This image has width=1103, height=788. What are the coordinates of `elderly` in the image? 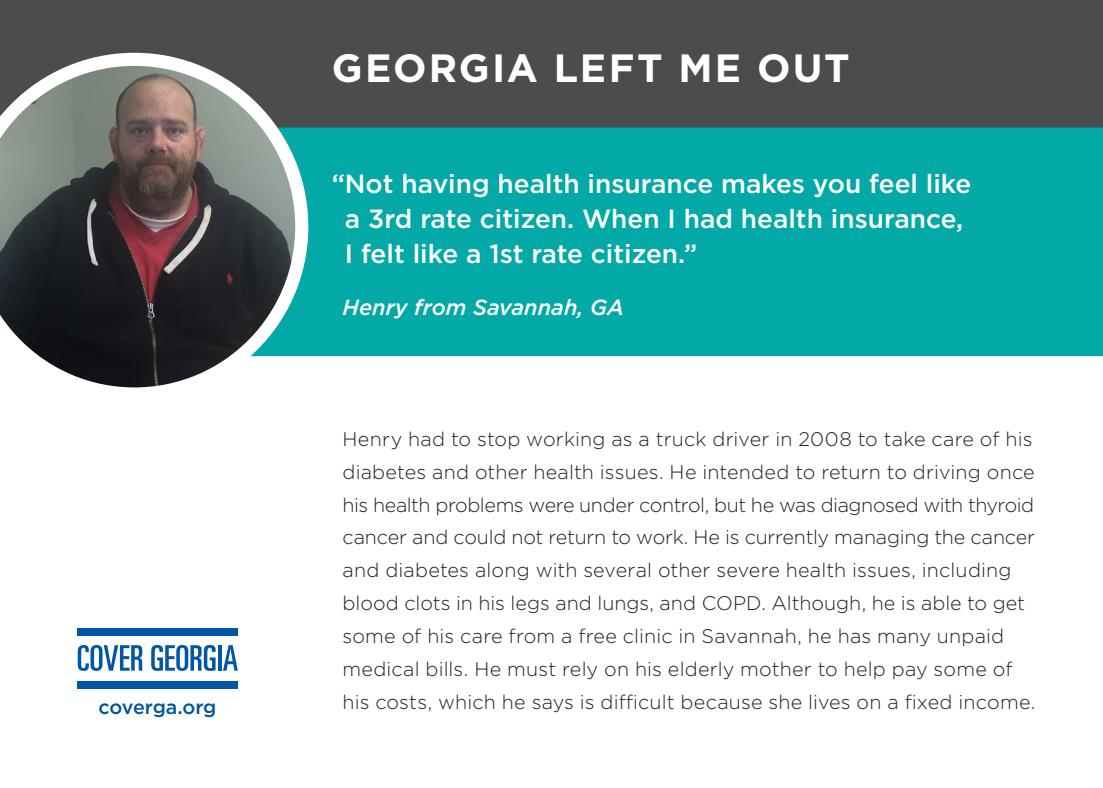 It's located at (701, 670).
